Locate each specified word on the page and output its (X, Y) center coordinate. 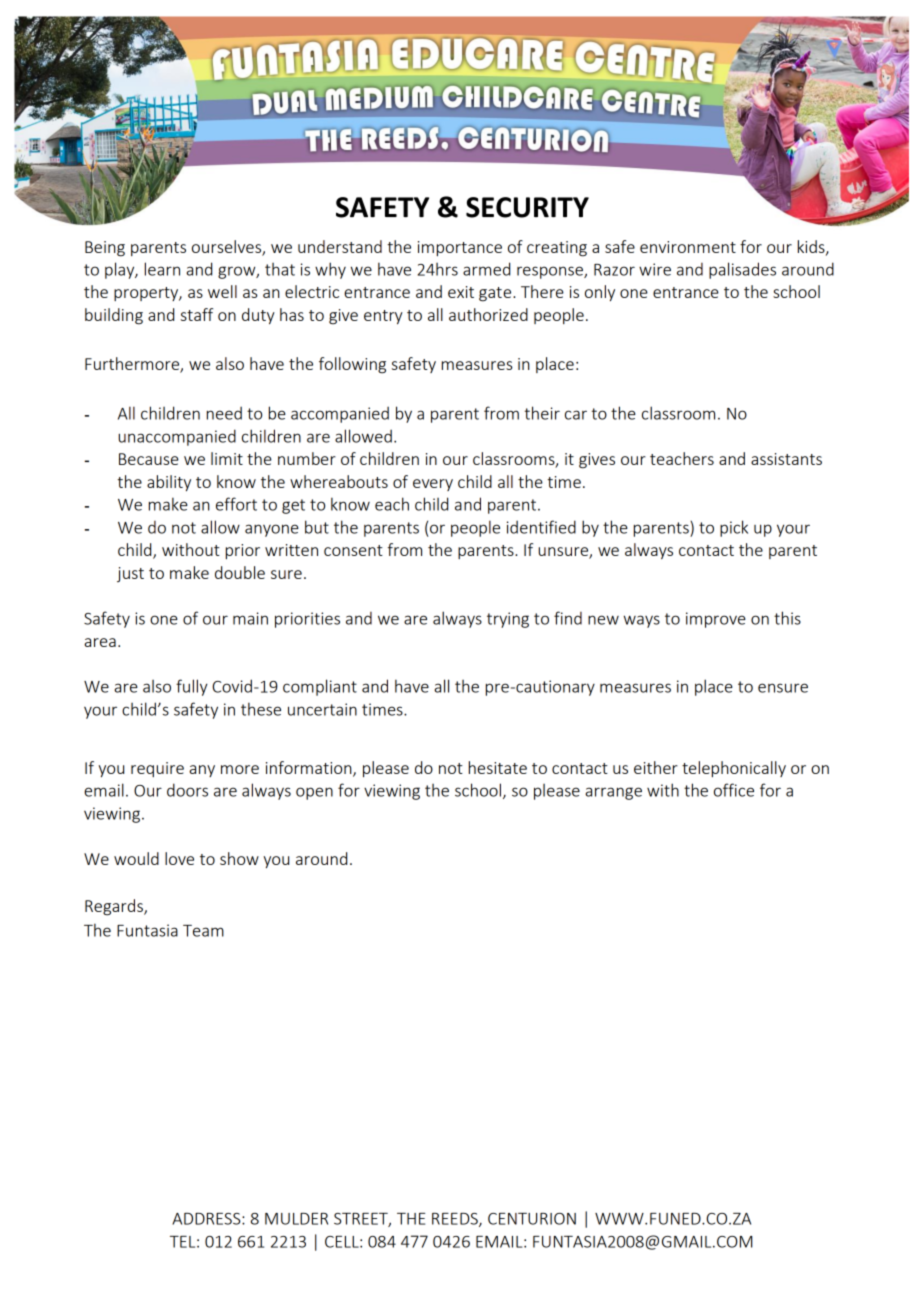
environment (688, 247)
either (656, 767)
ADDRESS (207, 1219)
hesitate (498, 767)
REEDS (456, 1220)
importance (460, 248)
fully (192, 687)
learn (162, 269)
